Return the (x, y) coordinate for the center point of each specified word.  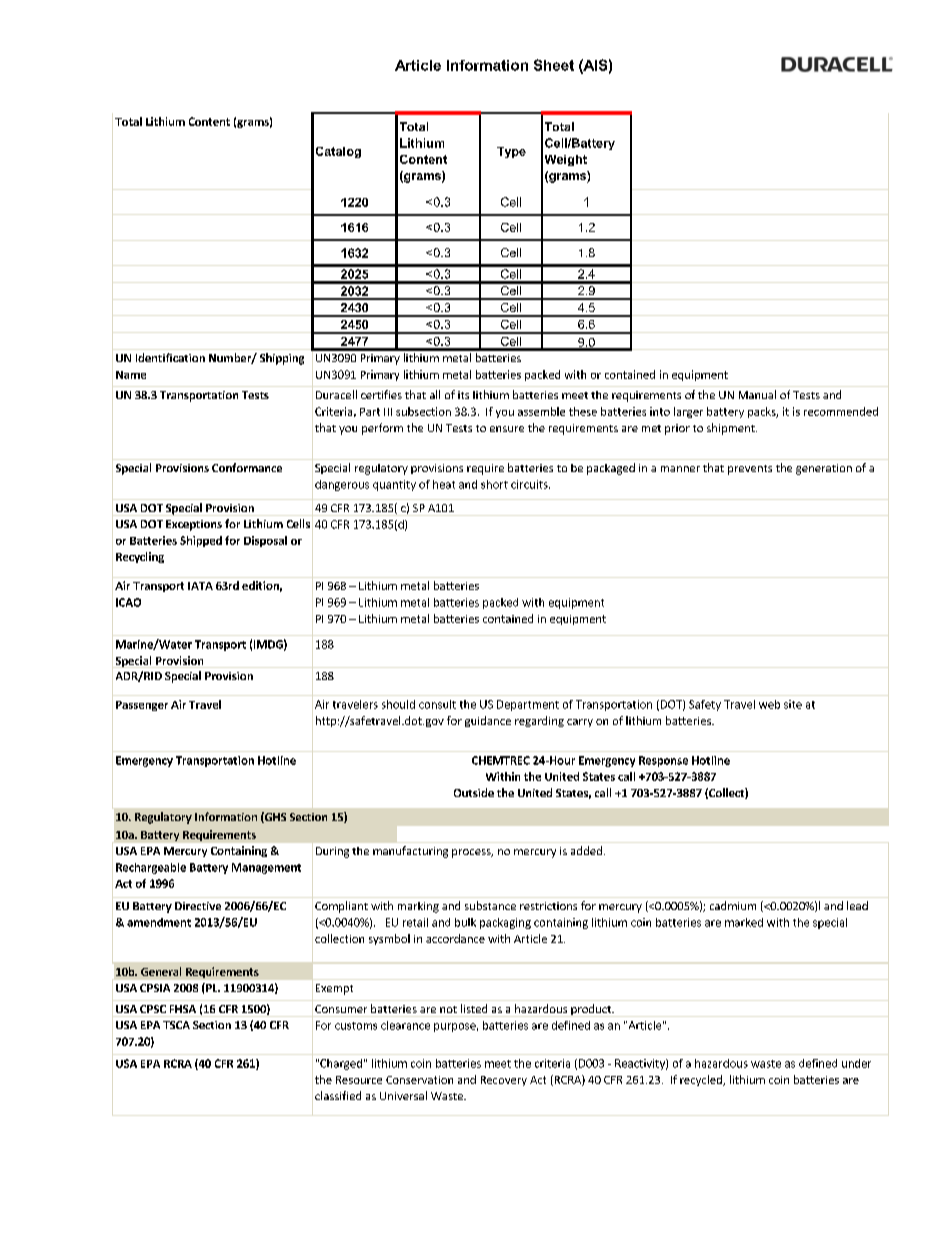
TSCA (176, 1025)
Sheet (554, 65)
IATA (200, 586)
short (494, 484)
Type (511, 152)
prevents (750, 470)
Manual (757, 394)
